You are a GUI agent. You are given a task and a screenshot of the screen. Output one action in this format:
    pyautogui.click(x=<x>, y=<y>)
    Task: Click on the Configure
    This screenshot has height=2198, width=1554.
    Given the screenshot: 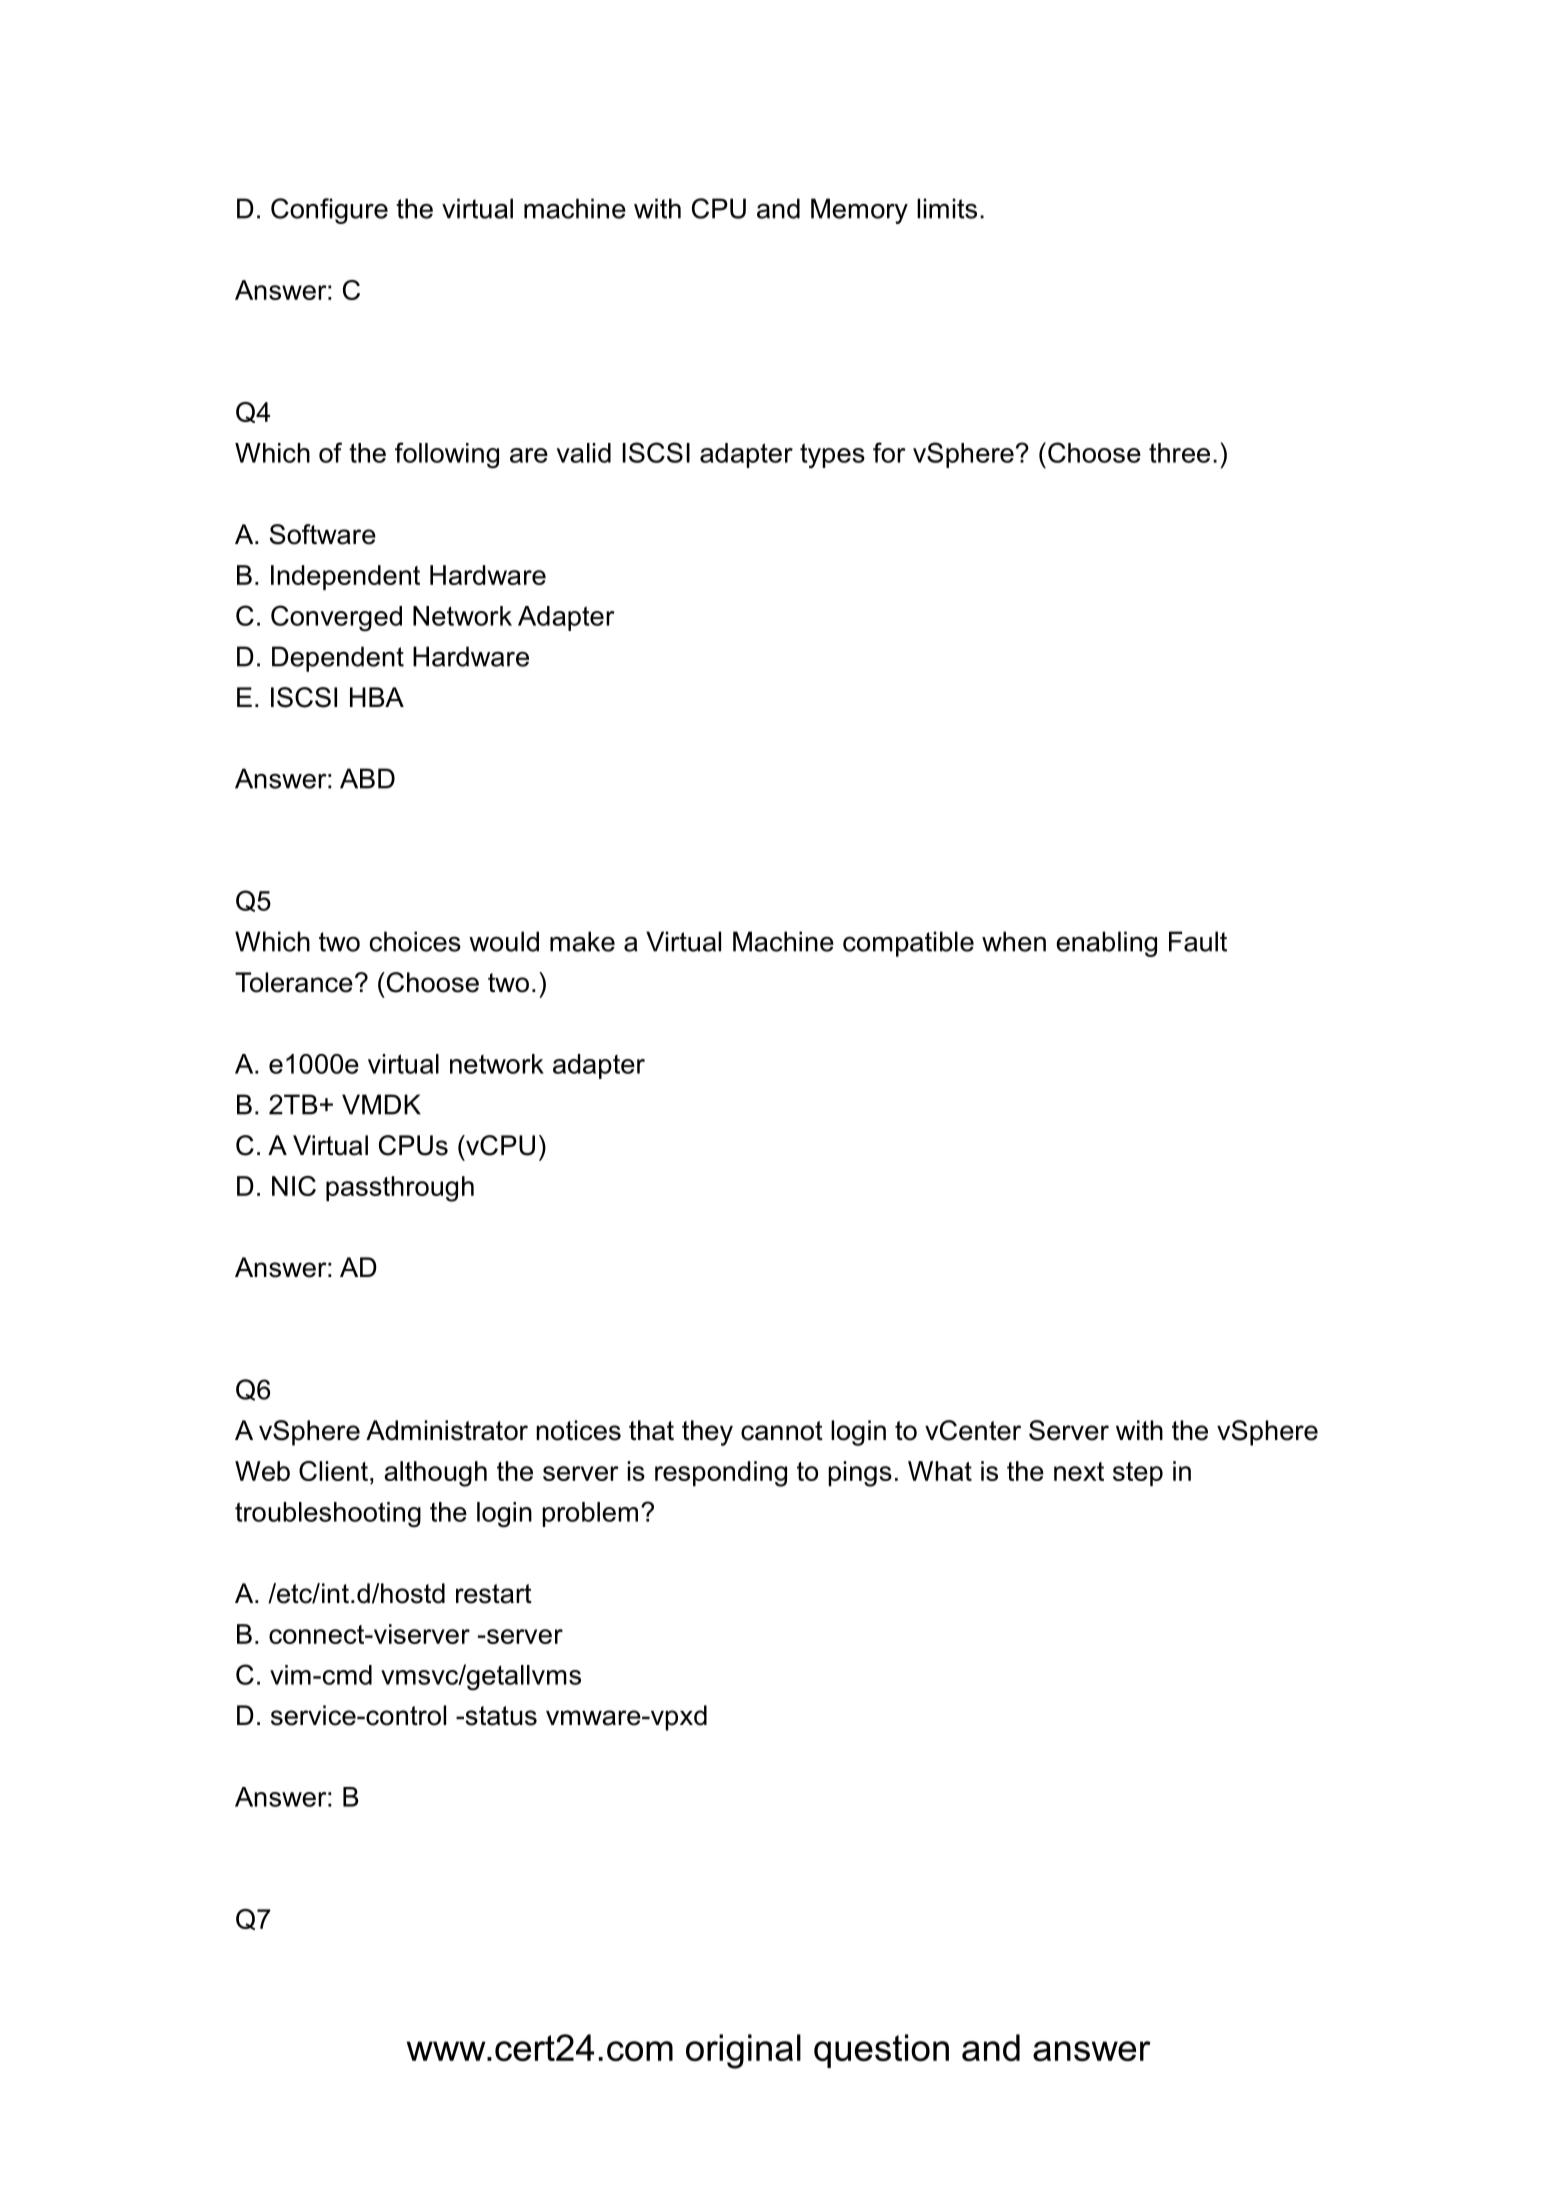 What is the action you would take?
    pyautogui.click(x=329, y=211)
